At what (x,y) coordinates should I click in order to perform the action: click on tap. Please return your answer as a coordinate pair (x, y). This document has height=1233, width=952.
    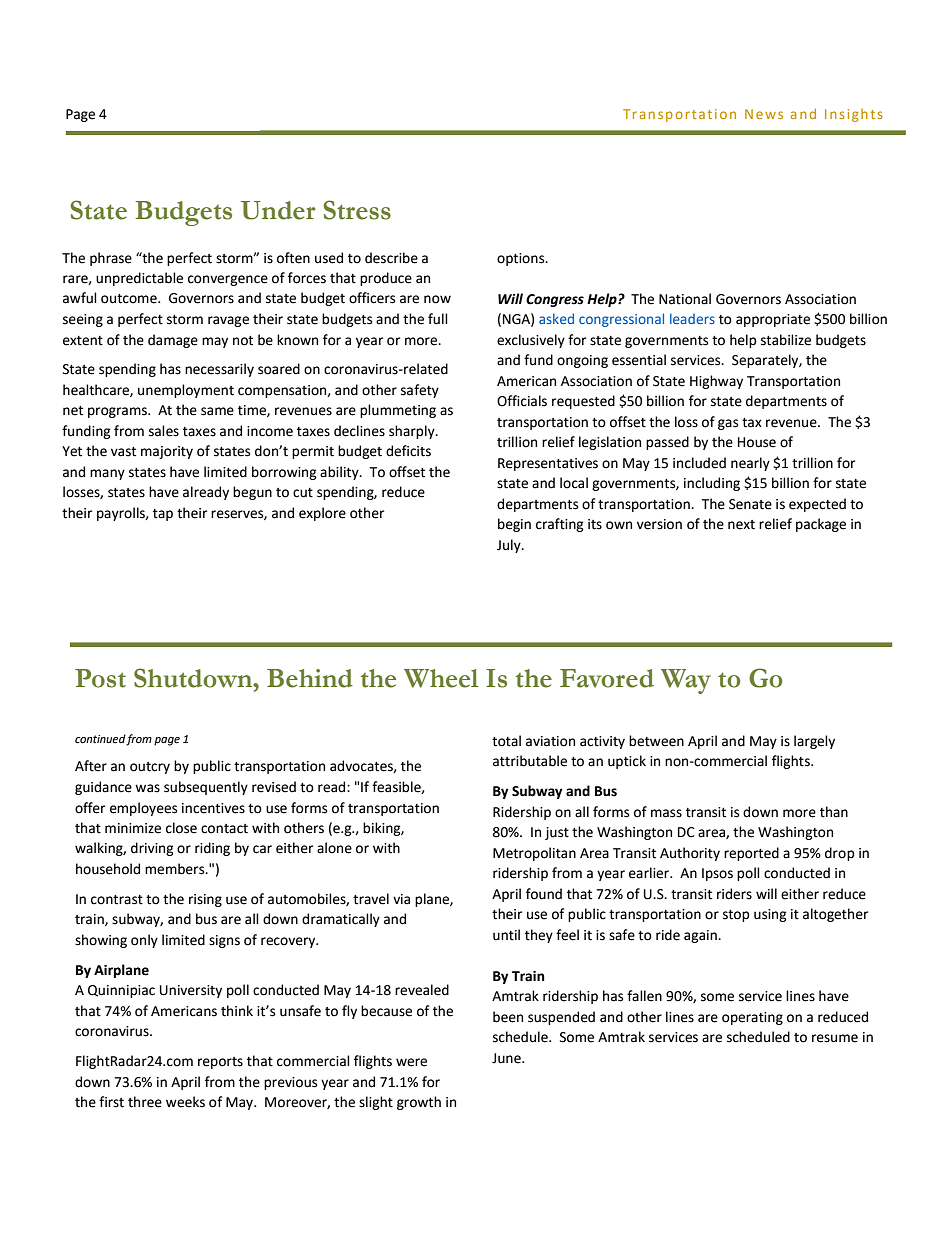
    Looking at the image, I should click on (163, 515).
